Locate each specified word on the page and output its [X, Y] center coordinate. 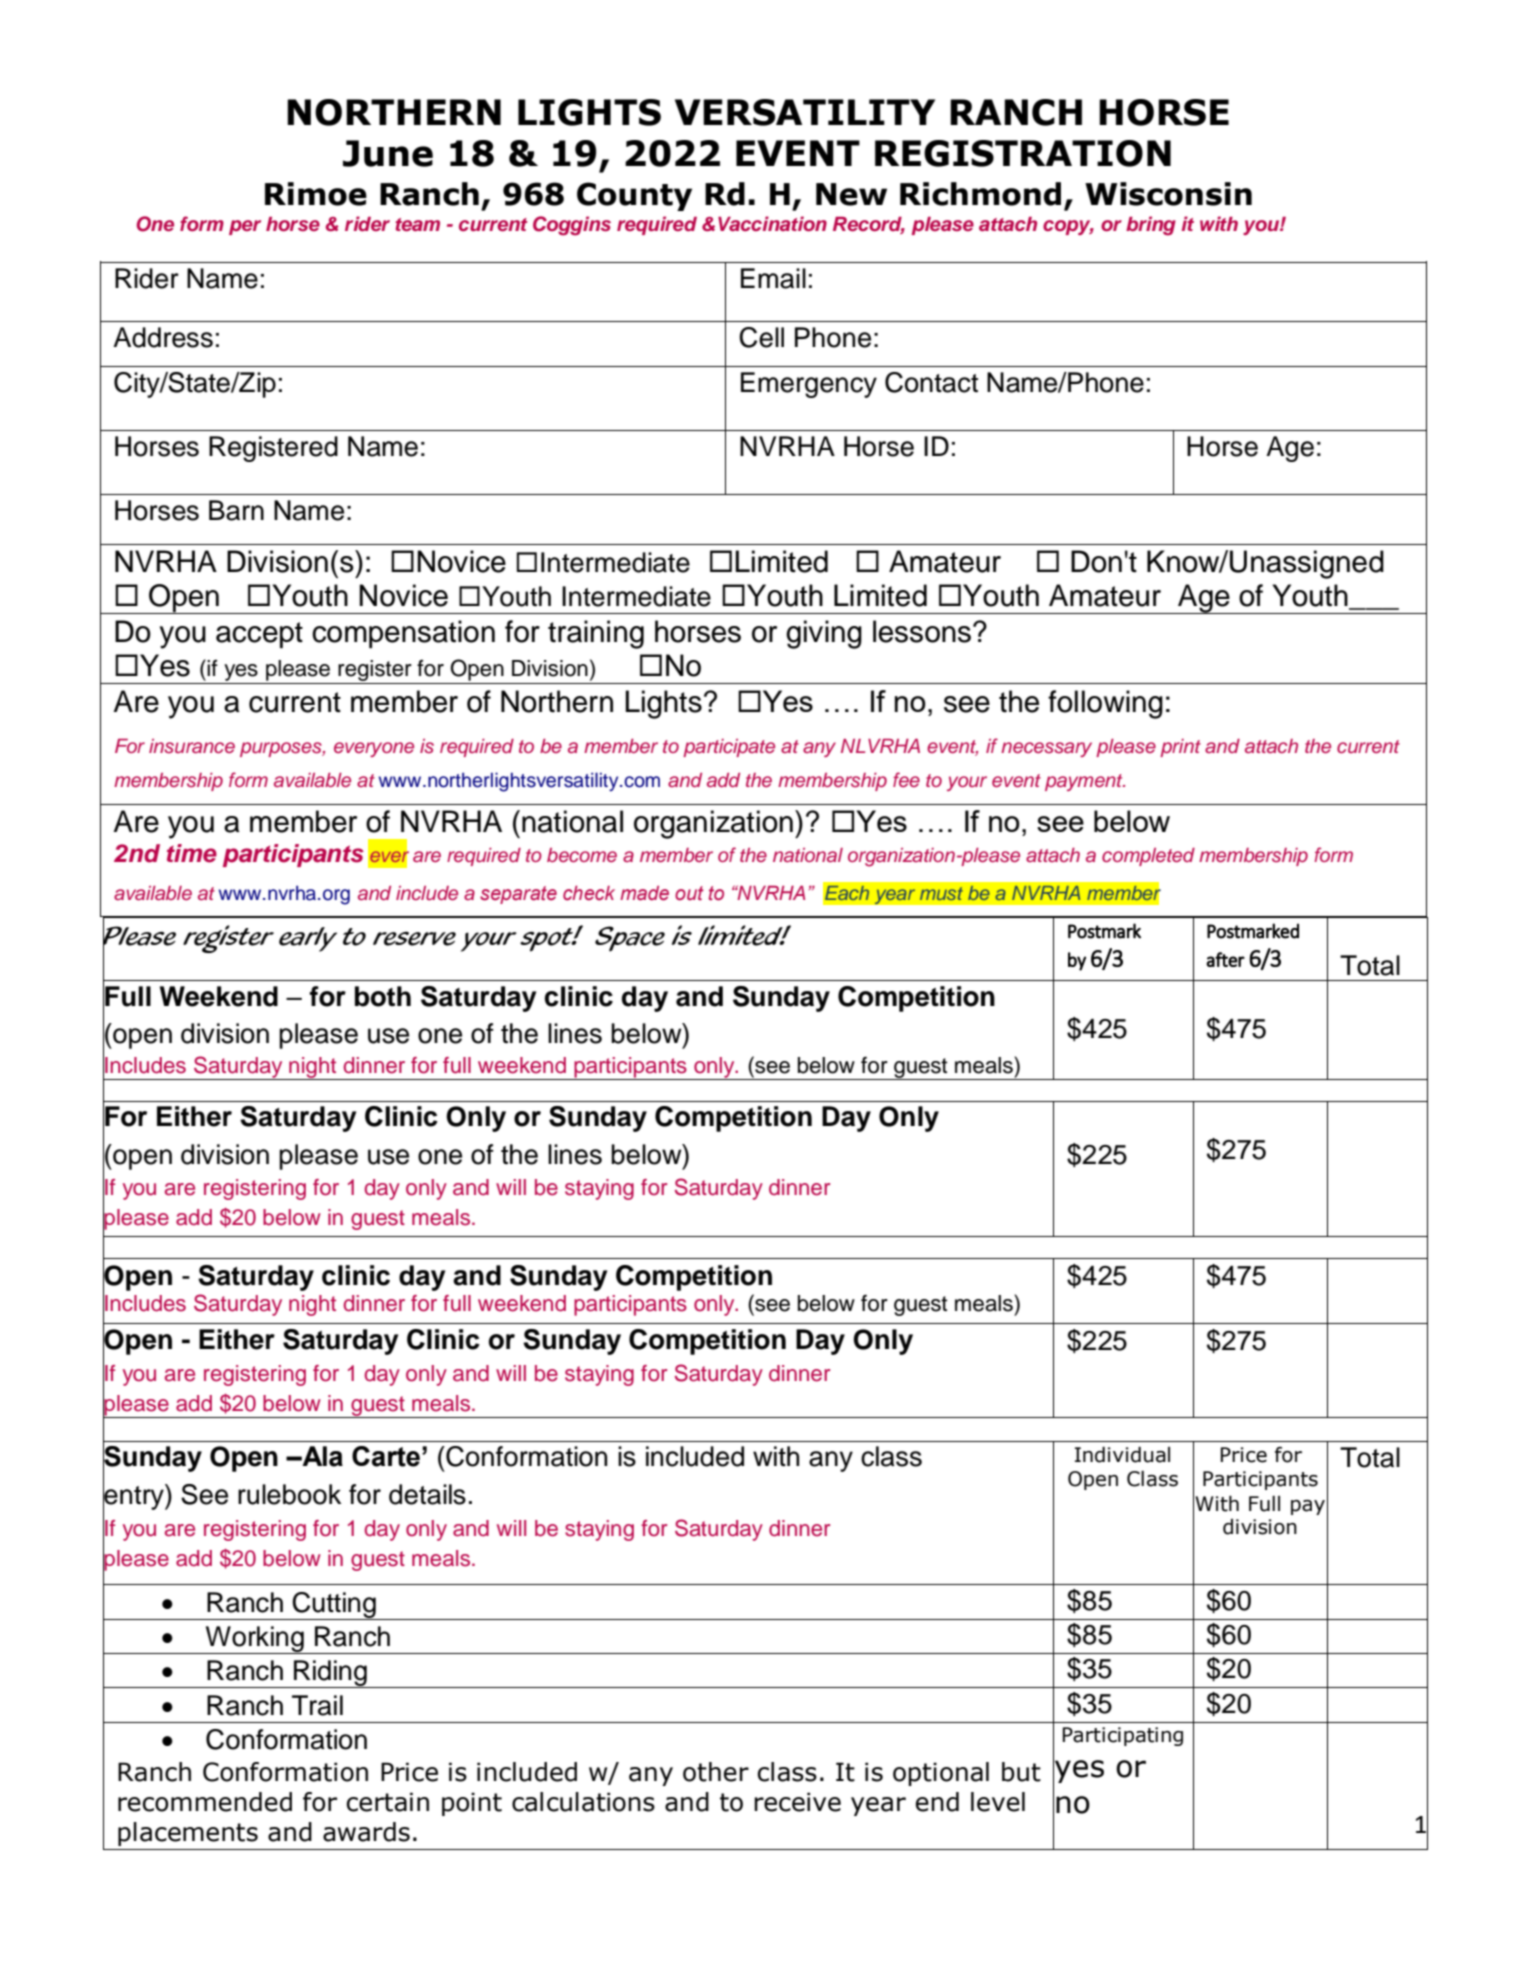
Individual [1122, 1455]
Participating [1123, 1736]
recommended [205, 1802]
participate [729, 748]
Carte [386, 1456]
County [634, 196]
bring [1151, 226]
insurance [192, 746]
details [427, 1494]
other [716, 1772]
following [1105, 704]
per [245, 227]
